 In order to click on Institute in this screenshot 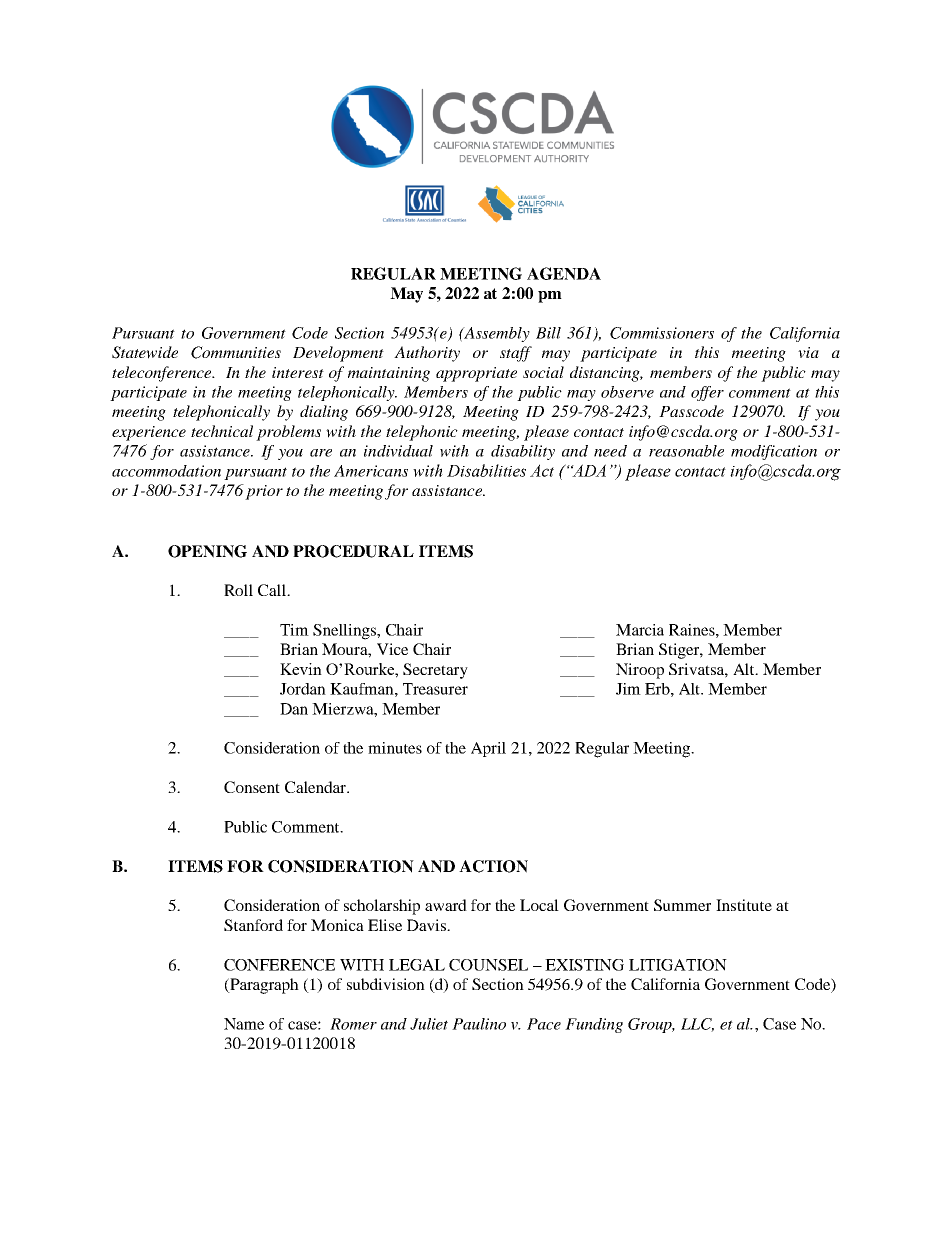, I will do `click(744, 905)`.
